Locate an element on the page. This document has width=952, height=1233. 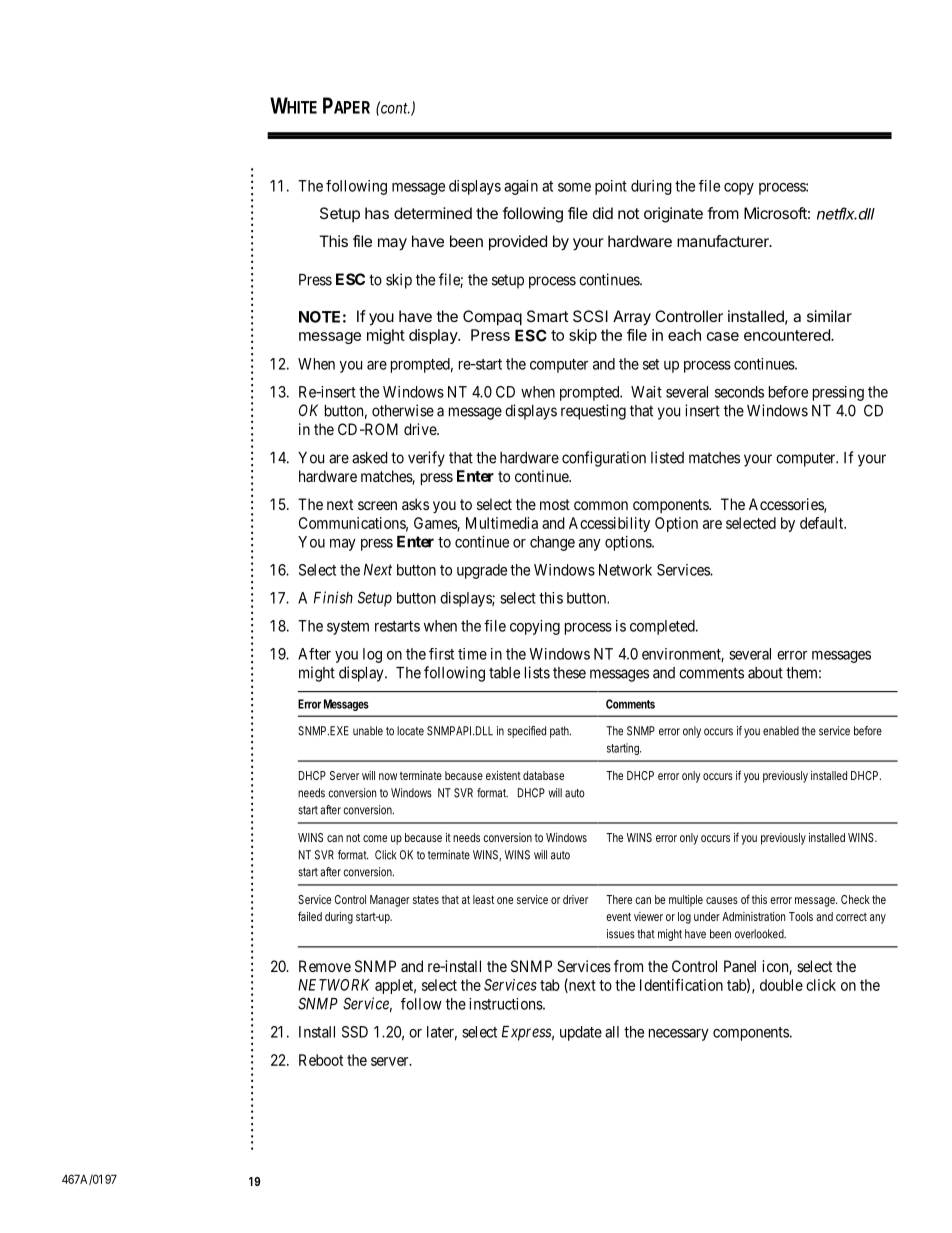
these is located at coordinates (569, 673).
